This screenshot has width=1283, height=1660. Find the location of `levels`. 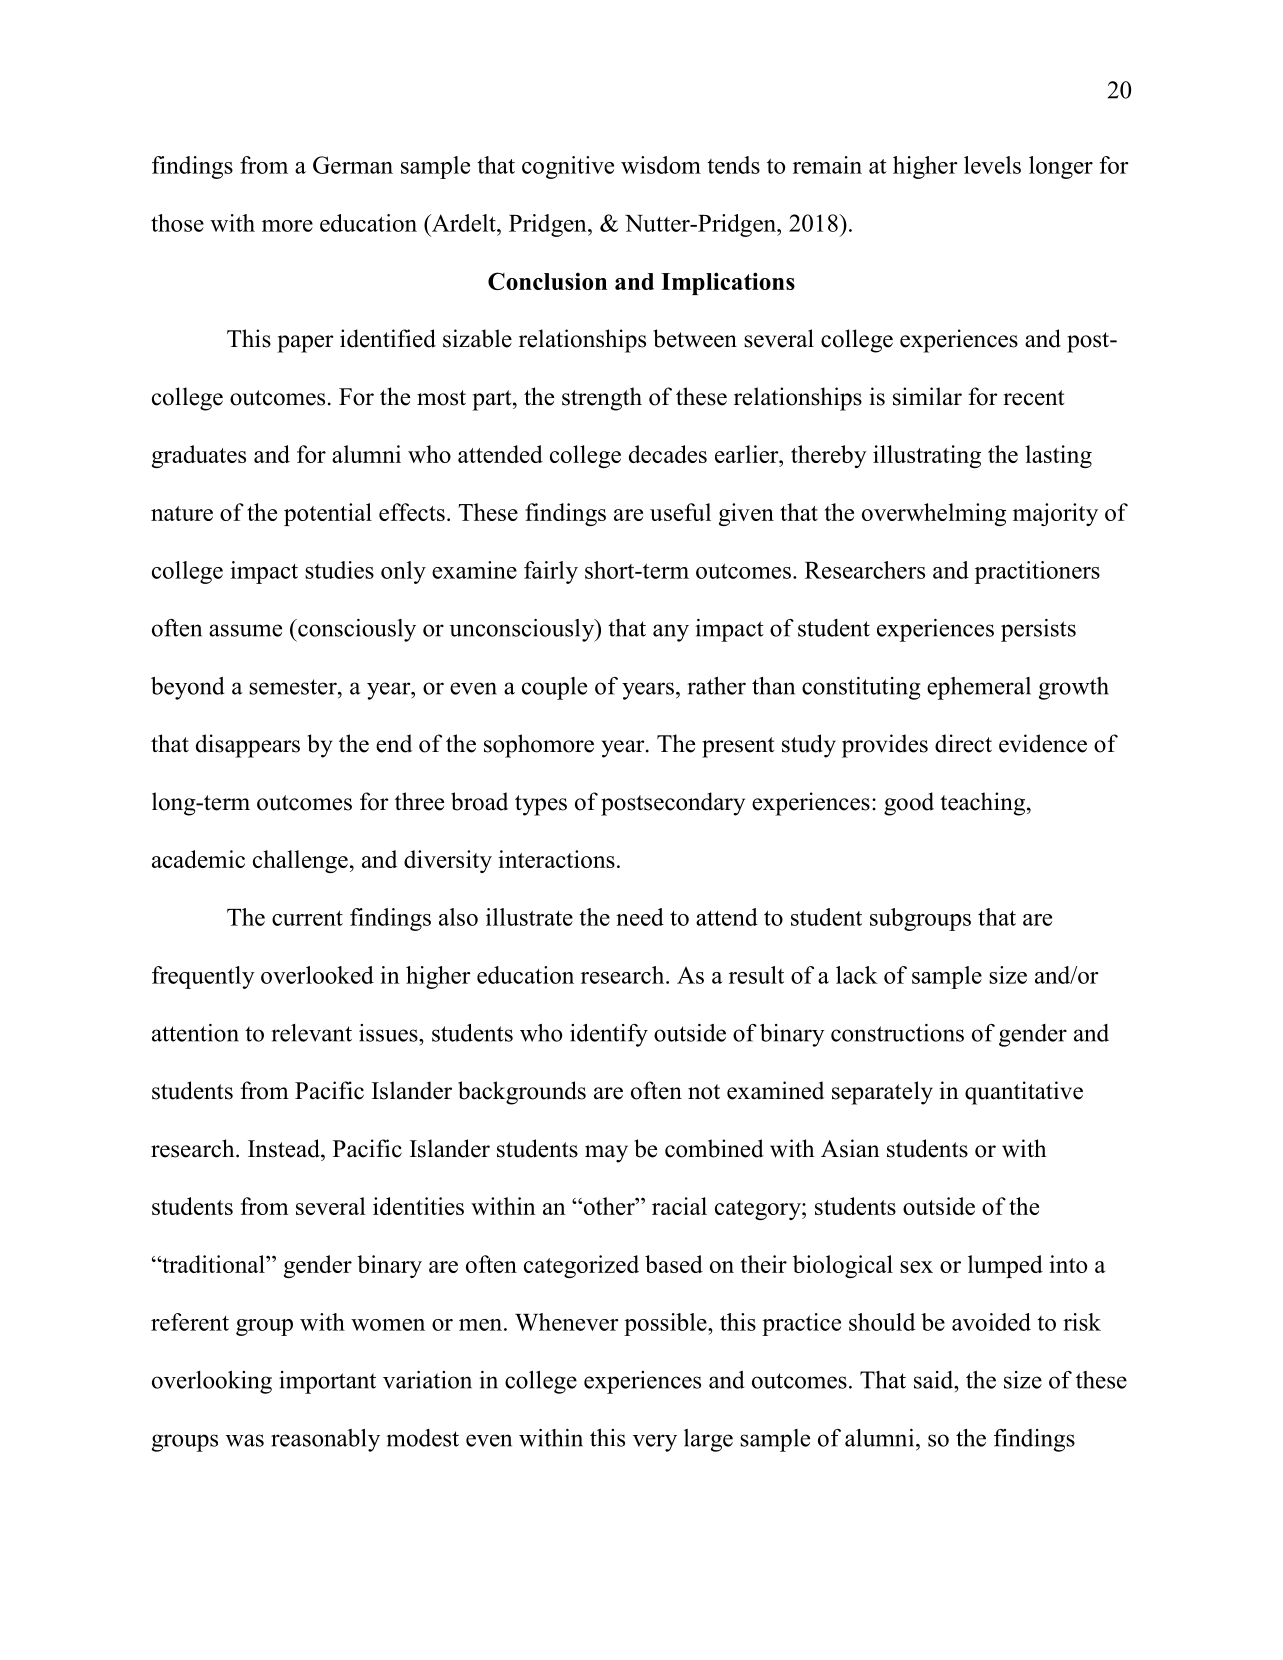

levels is located at coordinates (992, 165).
